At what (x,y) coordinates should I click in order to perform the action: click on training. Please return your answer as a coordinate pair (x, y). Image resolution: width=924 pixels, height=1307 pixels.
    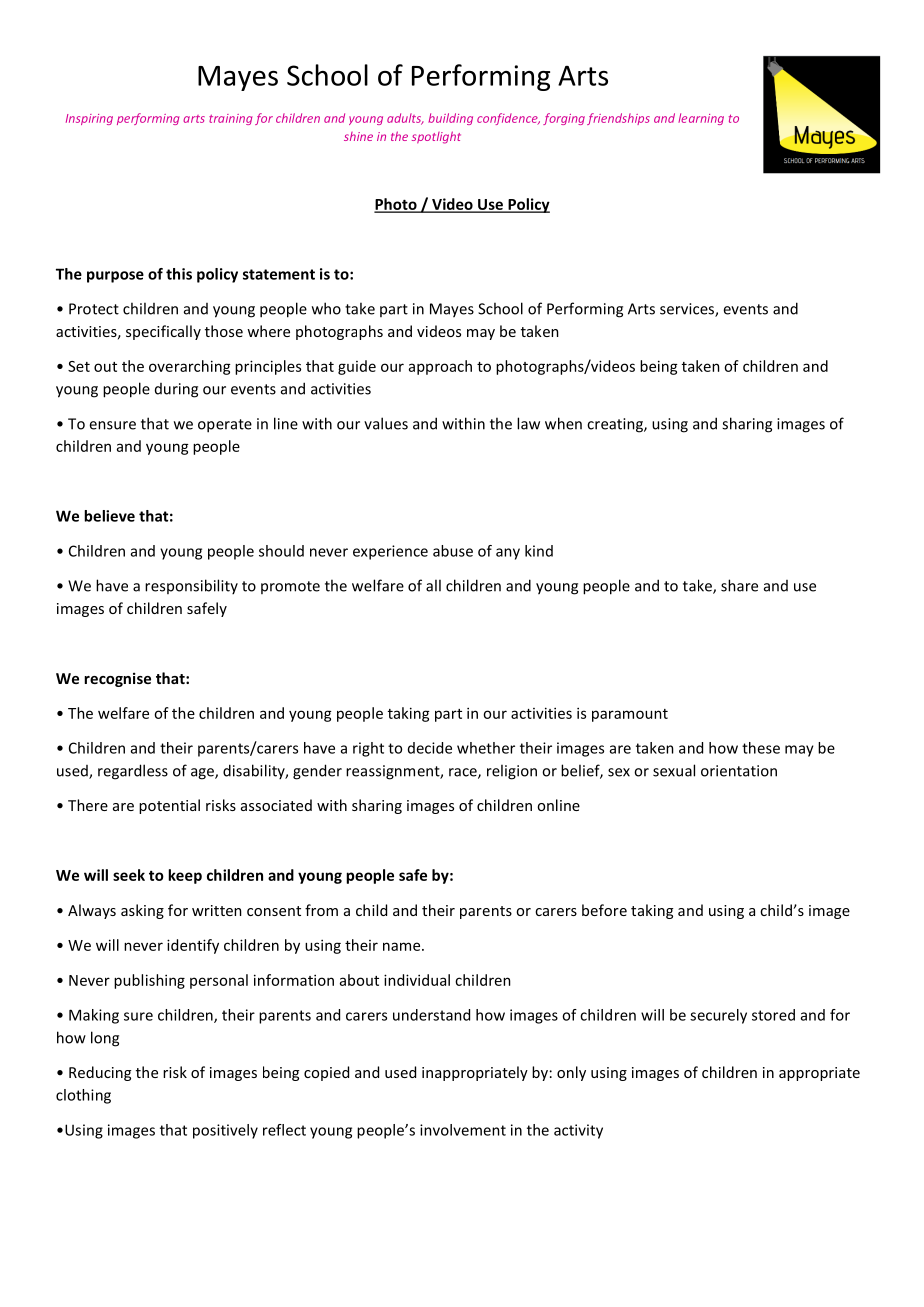
    Looking at the image, I should click on (230, 119).
